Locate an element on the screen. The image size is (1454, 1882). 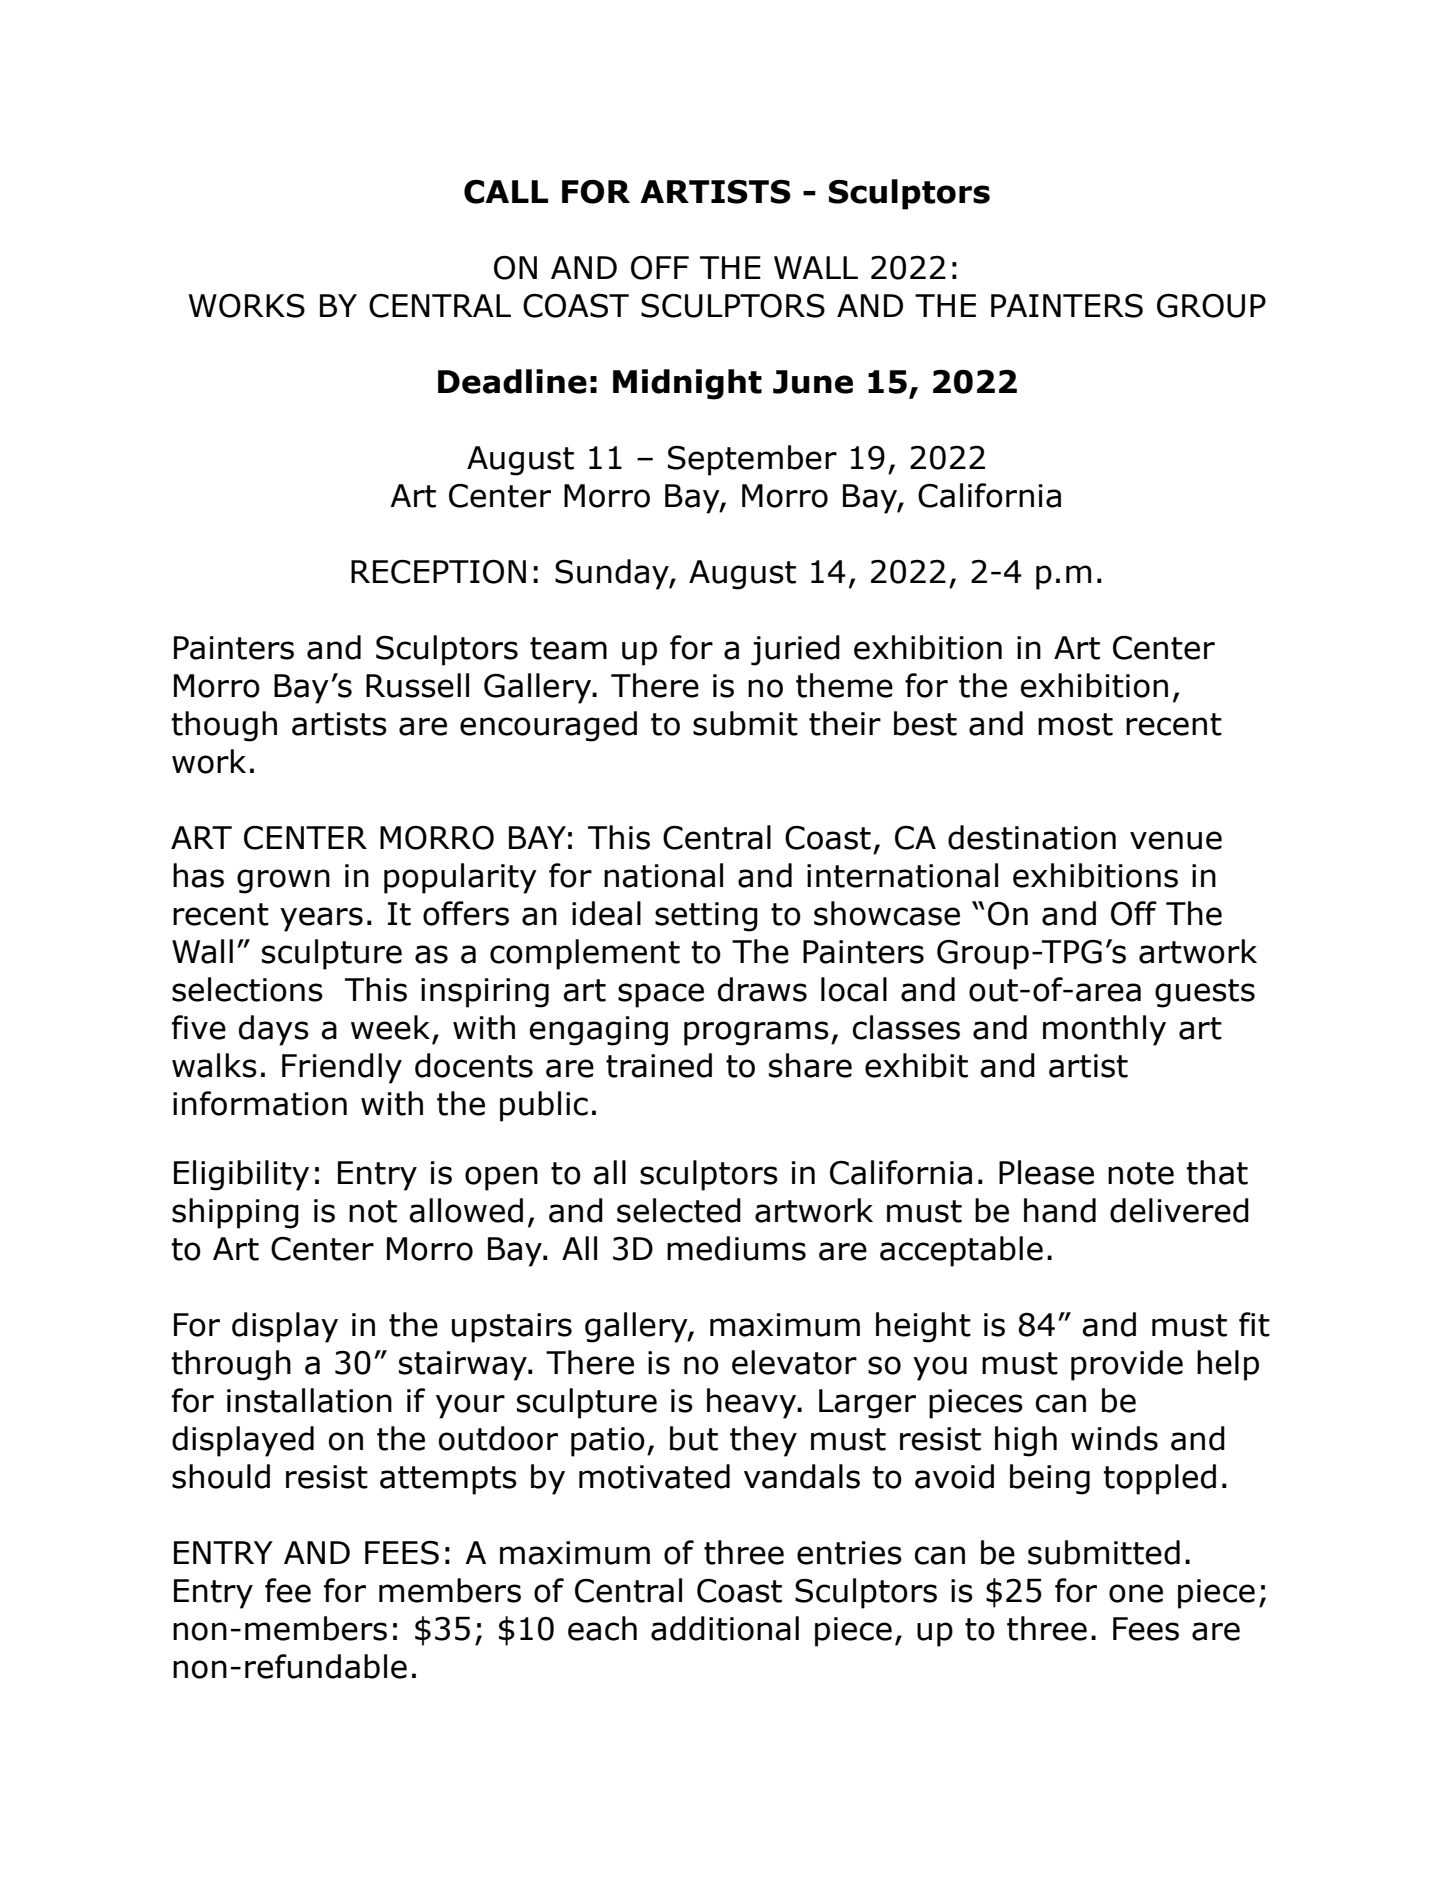
CALL is located at coordinates (506, 192).
